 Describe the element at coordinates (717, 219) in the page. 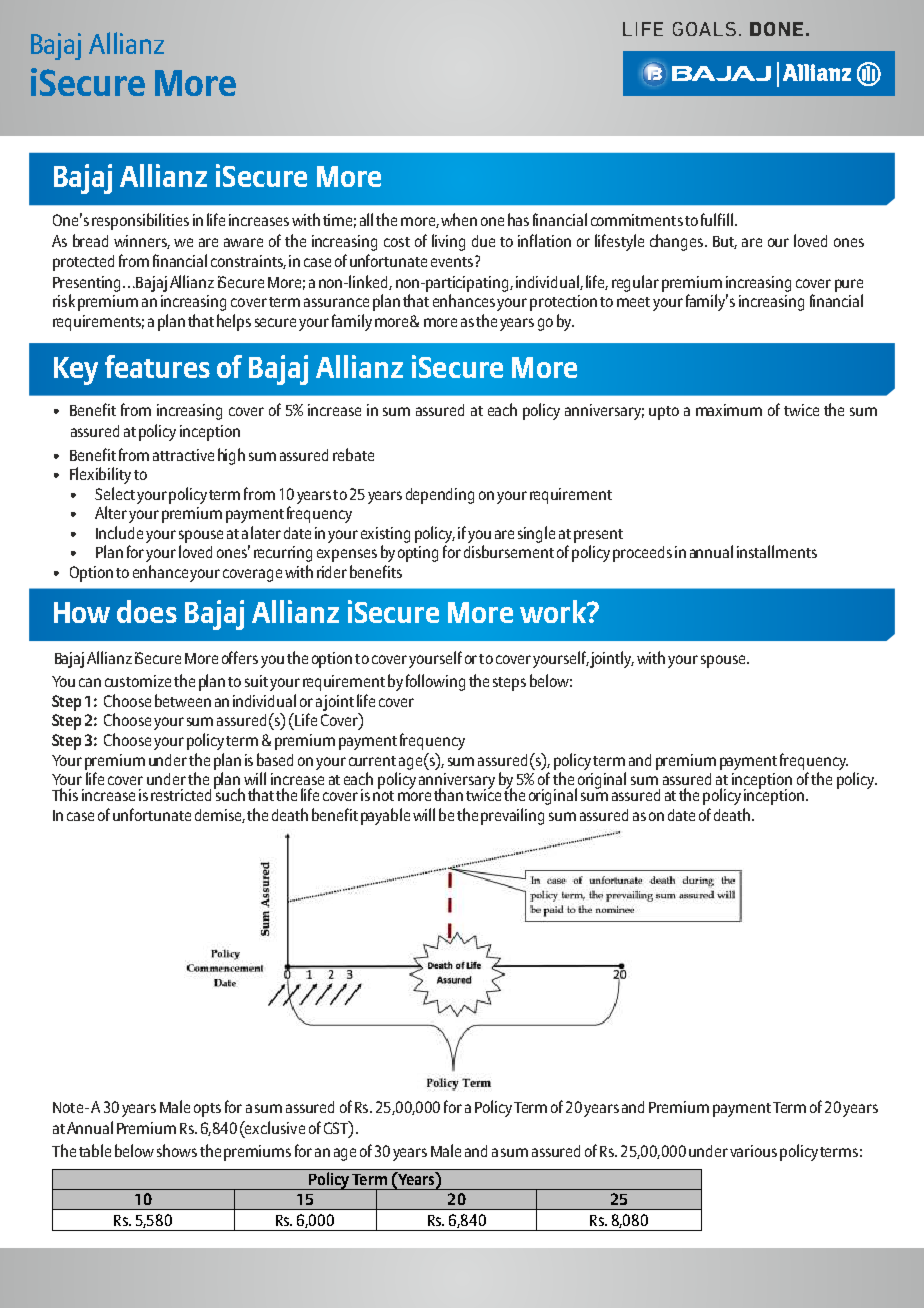

I see `fulfill` at that location.
